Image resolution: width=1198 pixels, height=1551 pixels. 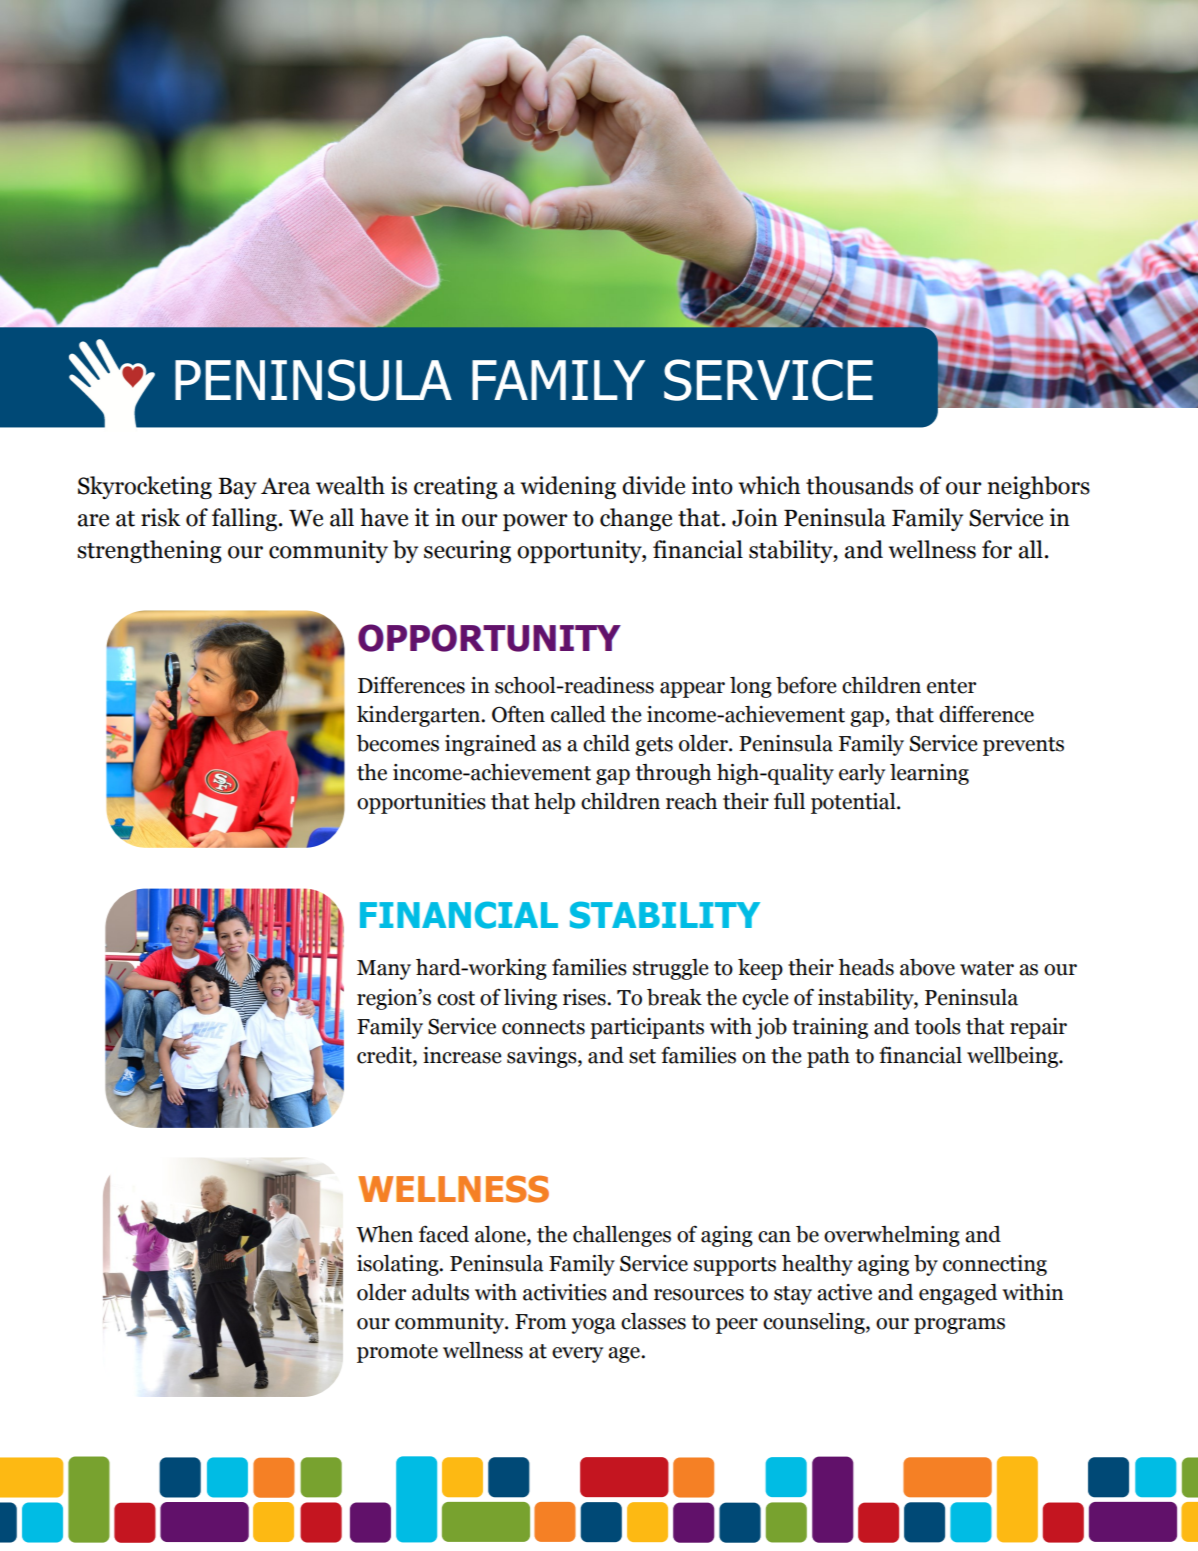 I want to click on Many, so click(x=384, y=970).
